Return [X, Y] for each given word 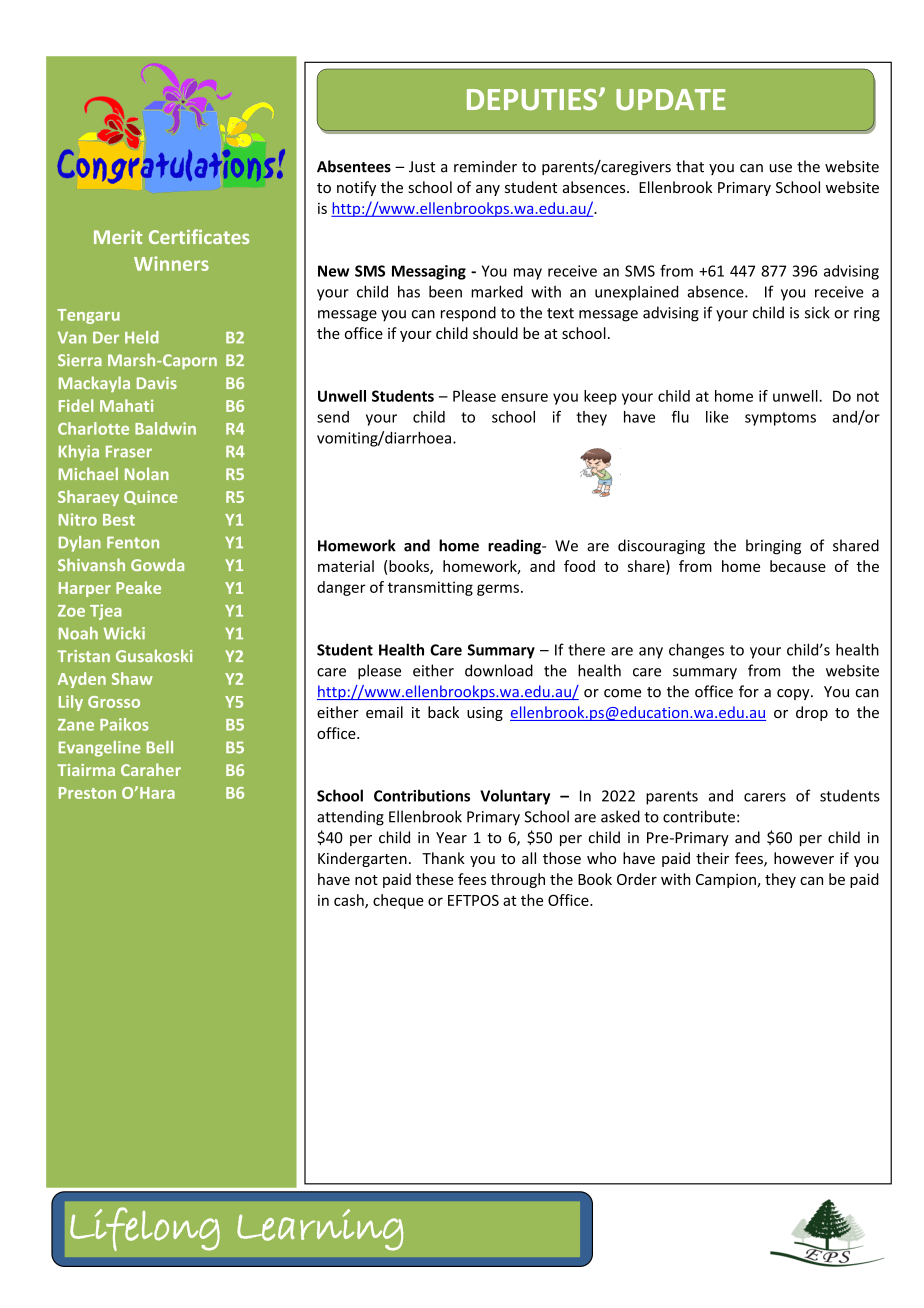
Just [422, 167]
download [499, 670]
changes [696, 651]
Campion [727, 881]
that [690, 166]
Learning [320, 1230]
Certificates [199, 236]
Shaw [132, 678]
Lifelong [145, 1229]
